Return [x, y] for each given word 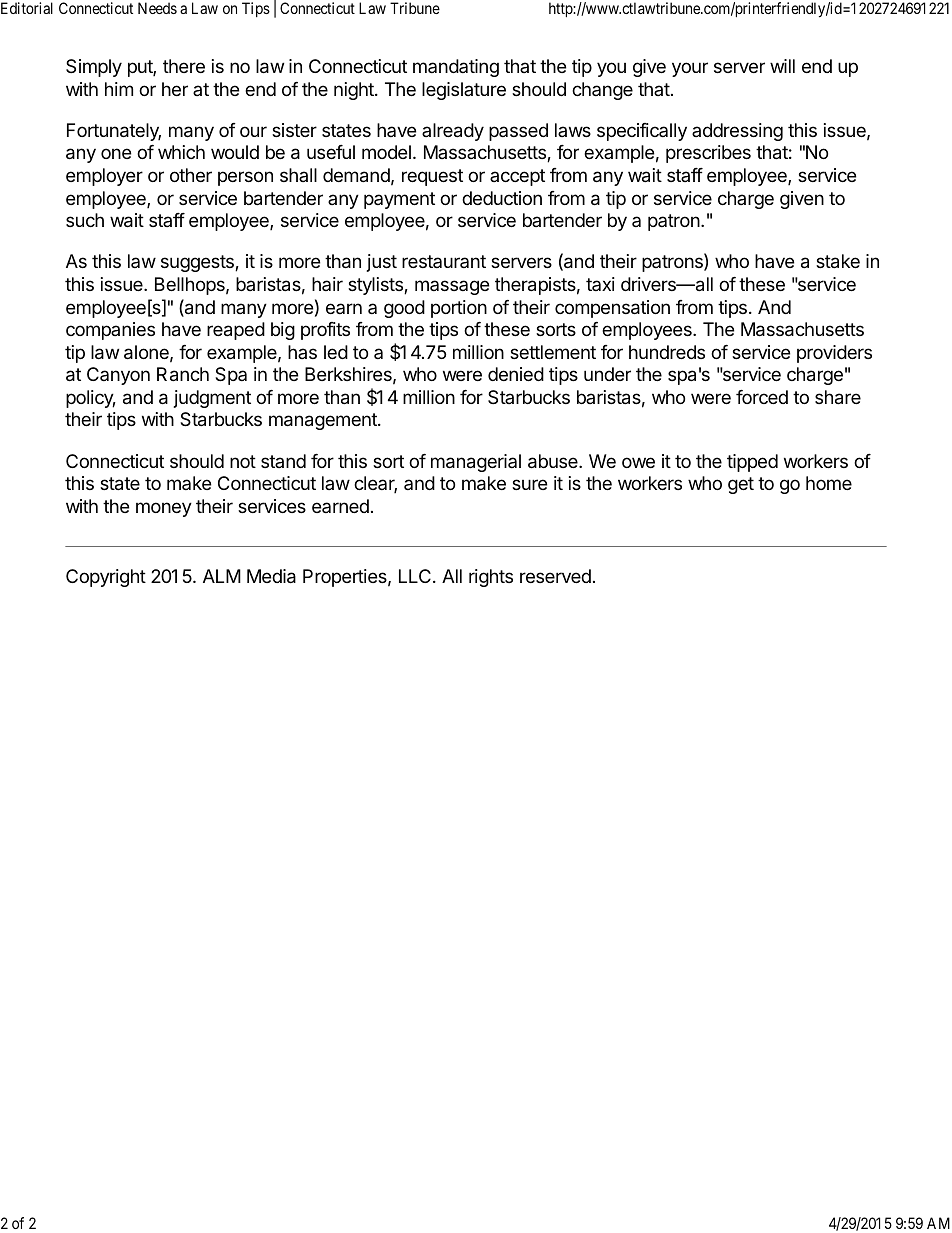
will [782, 66]
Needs [157, 8]
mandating [456, 68]
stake [838, 261]
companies [110, 331]
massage [452, 287]
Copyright [106, 578]
